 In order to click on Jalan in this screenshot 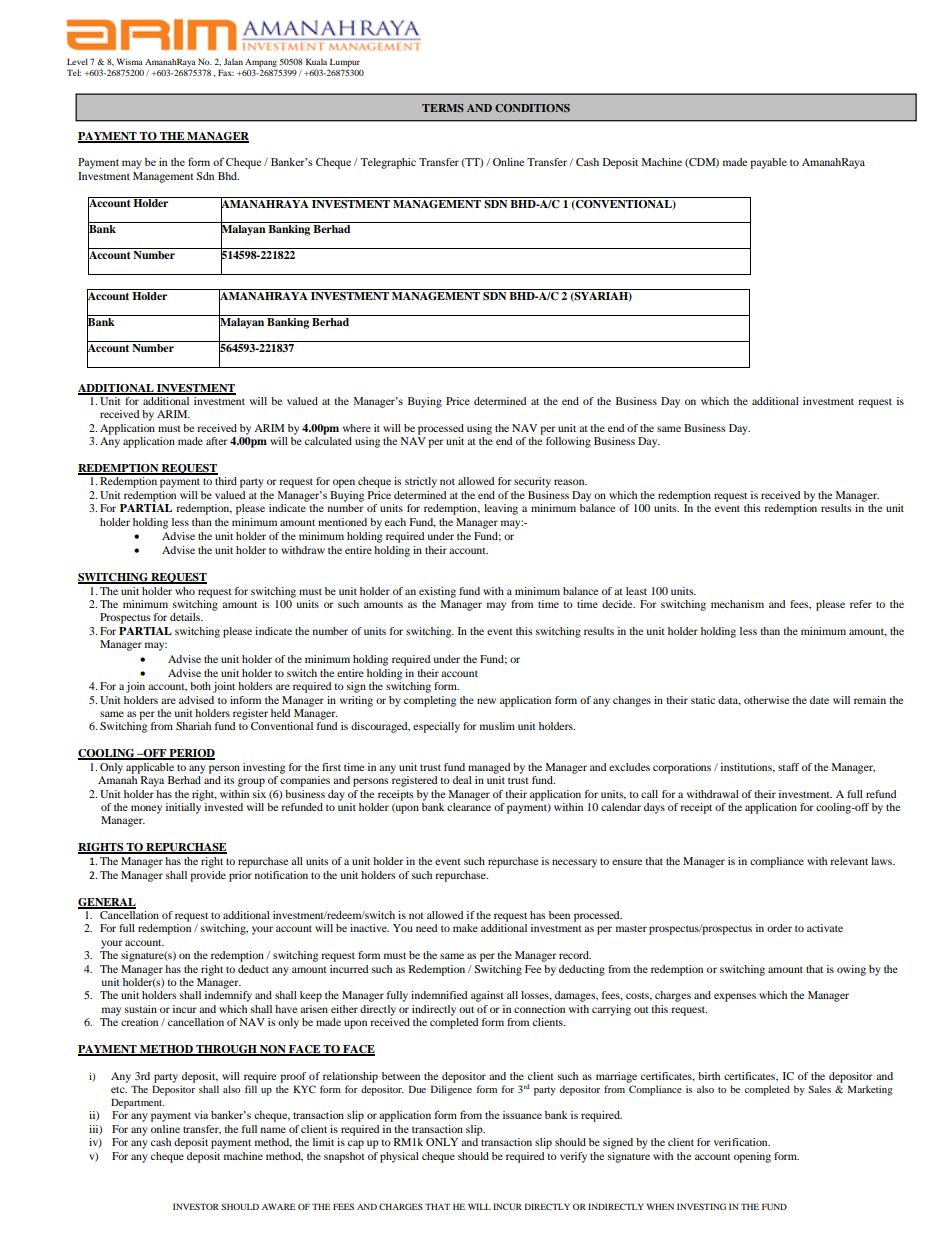, I will do `click(233, 61)`.
